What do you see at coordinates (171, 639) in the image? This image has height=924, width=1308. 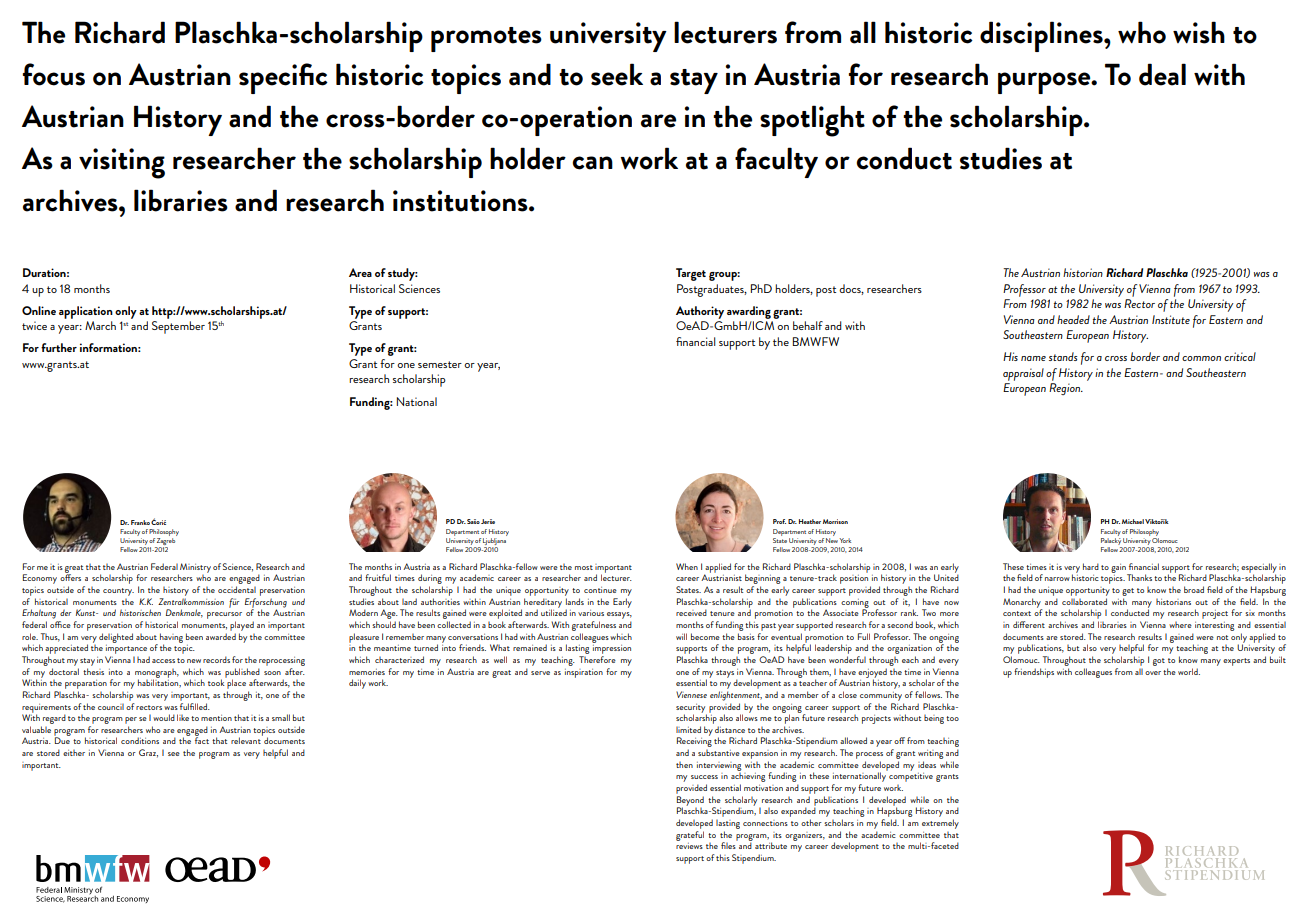 I see `having` at bounding box center [171, 639].
